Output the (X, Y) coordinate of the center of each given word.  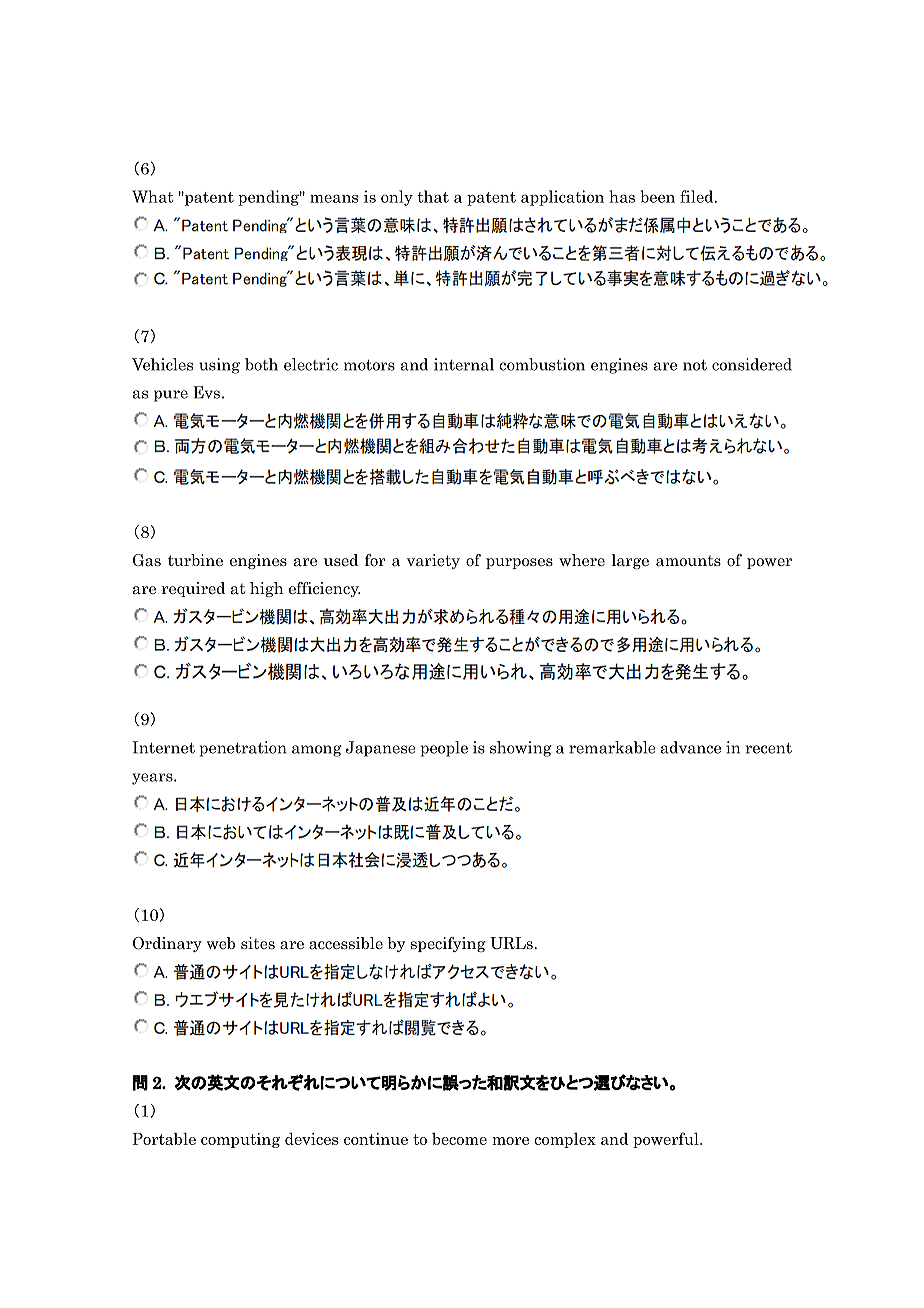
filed (698, 196)
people (444, 749)
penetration (243, 749)
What (152, 196)
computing (240, 1140)
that (433, 196)
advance (691, 747)
